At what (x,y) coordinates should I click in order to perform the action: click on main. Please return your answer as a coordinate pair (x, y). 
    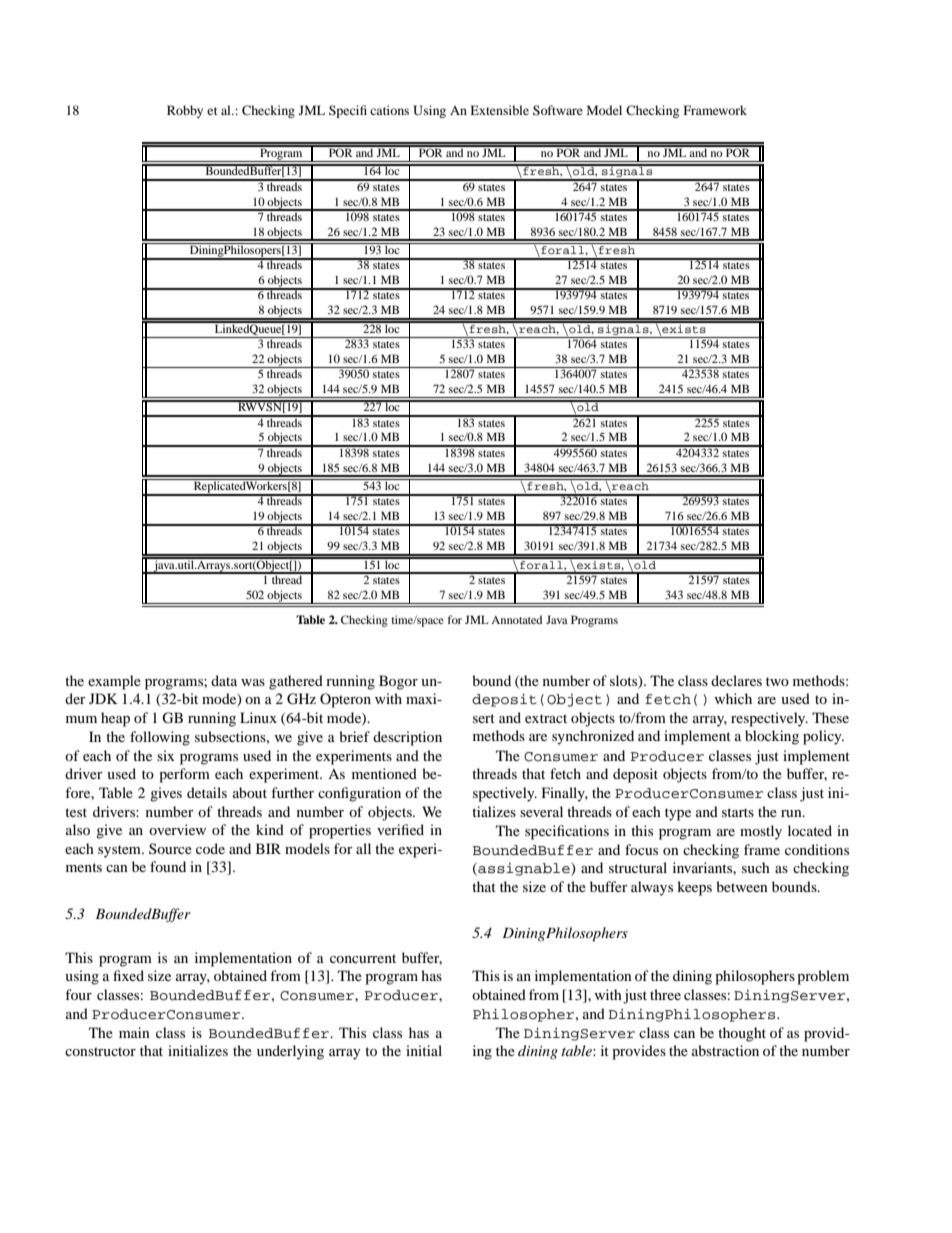
    Looking at the image, I should click on (134, 1032).
